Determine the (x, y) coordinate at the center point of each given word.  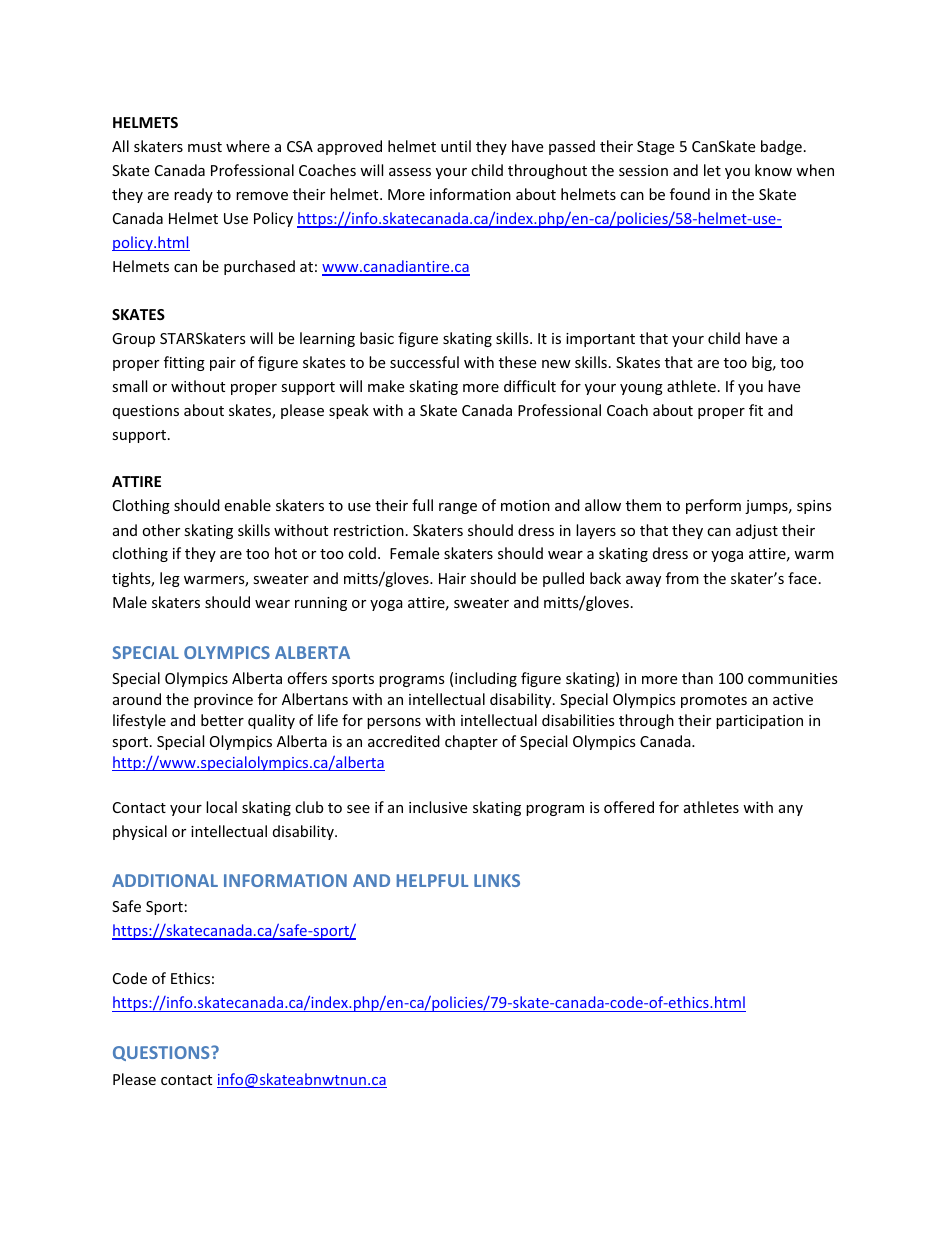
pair (223, 364)
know (773, 170)
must (205, 147)
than (697, 678)
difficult (530, 386)
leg (170, 579)
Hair (452, 578)
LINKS (497, 880)
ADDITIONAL (165, 880)
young (641, 389)
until (456, 146)
